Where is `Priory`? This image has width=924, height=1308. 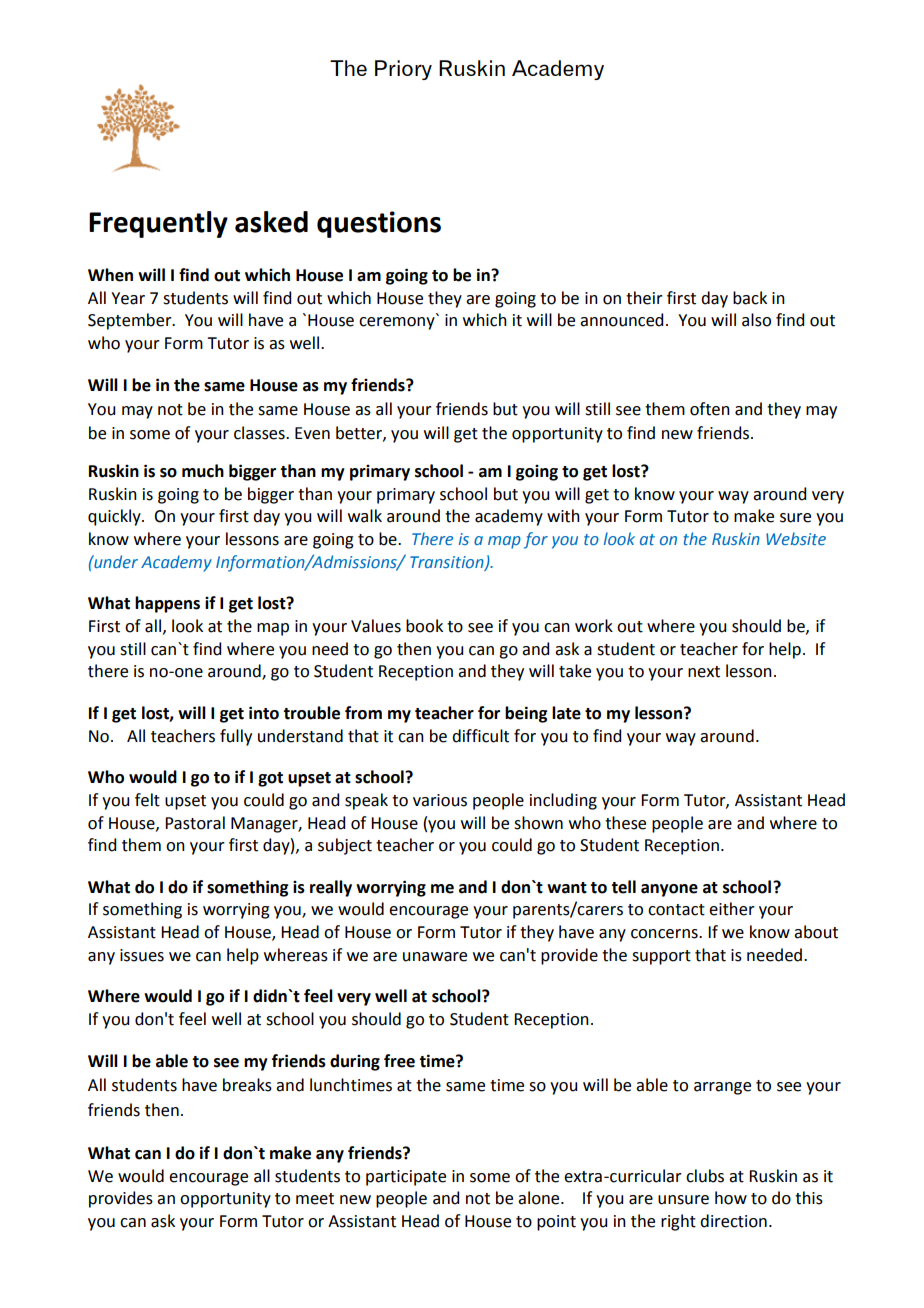 Priory is located at coordinates (403, 70).
